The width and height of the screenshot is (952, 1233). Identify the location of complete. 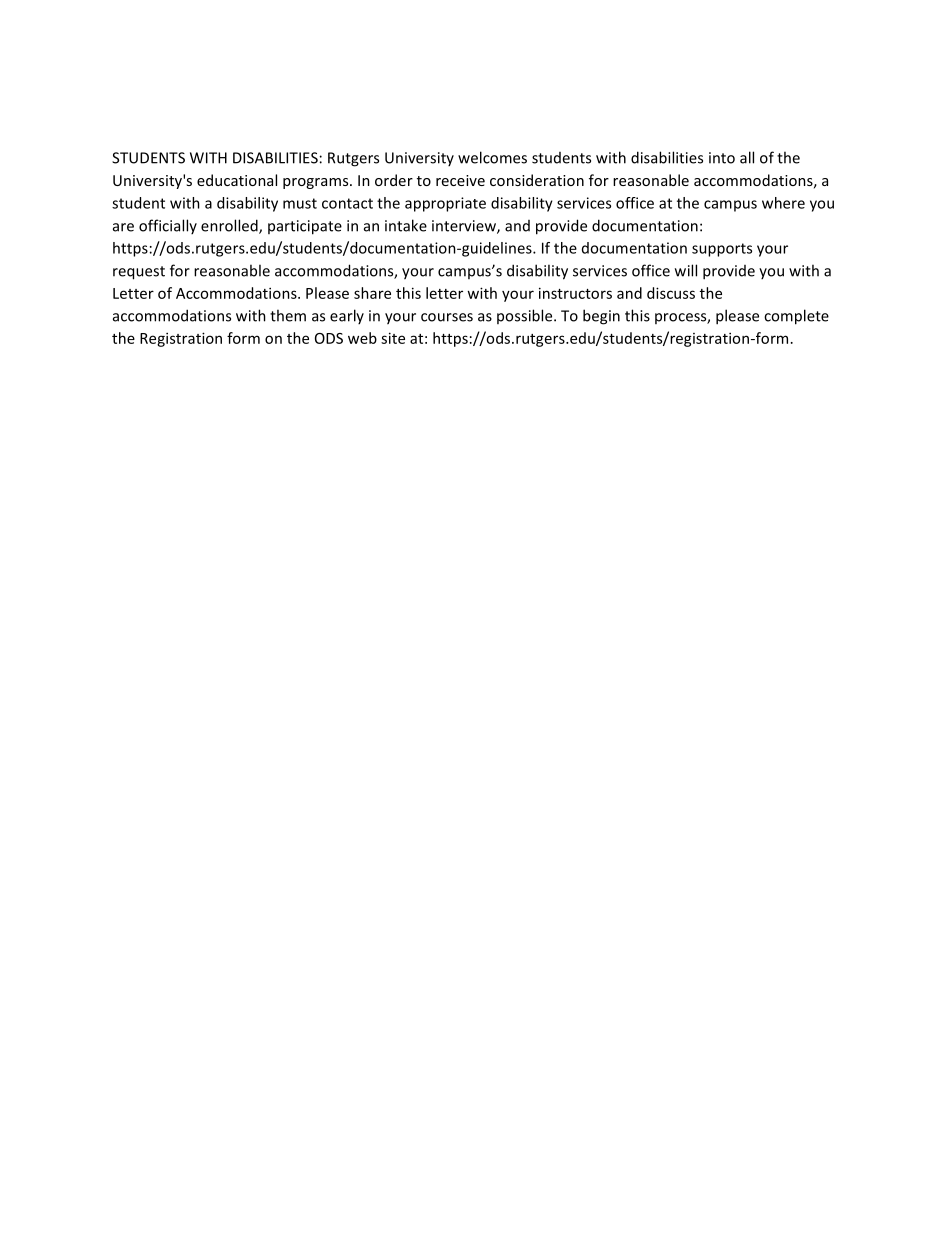
(796, 317).
